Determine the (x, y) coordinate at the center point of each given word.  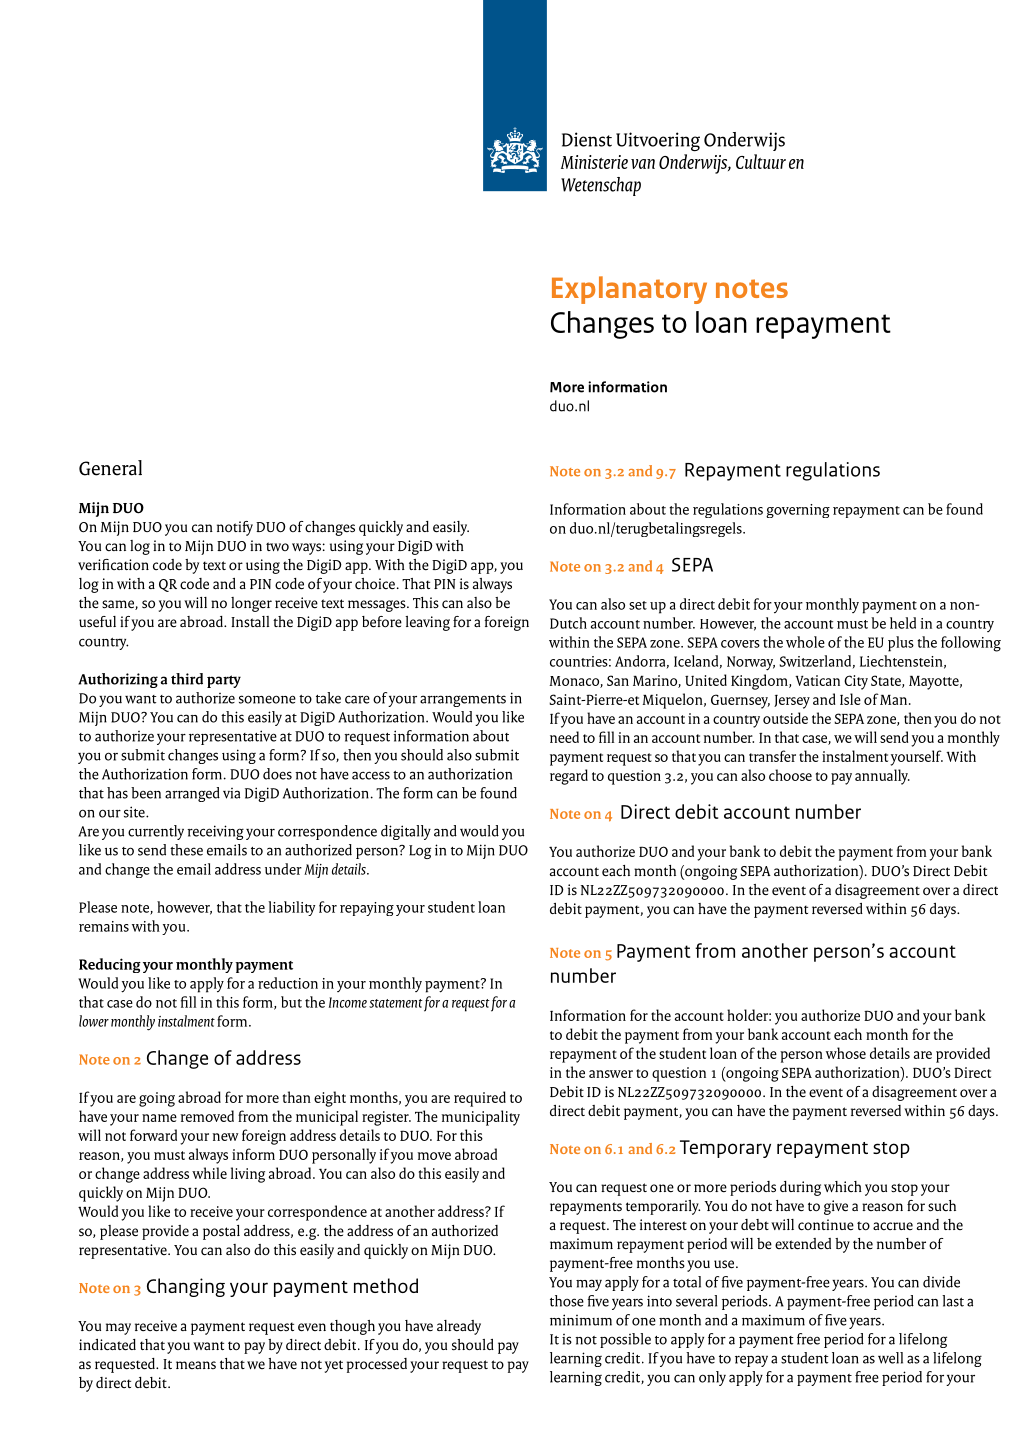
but (291, 1002)
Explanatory (629, 290)
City (856, 682)
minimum (581, 1320)
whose (846, 1053)
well (890, 1358)
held (903, 623)
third (187, 679)
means (196, 1365)
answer (611, 1074)
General (110, 468)
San (618, 680)
